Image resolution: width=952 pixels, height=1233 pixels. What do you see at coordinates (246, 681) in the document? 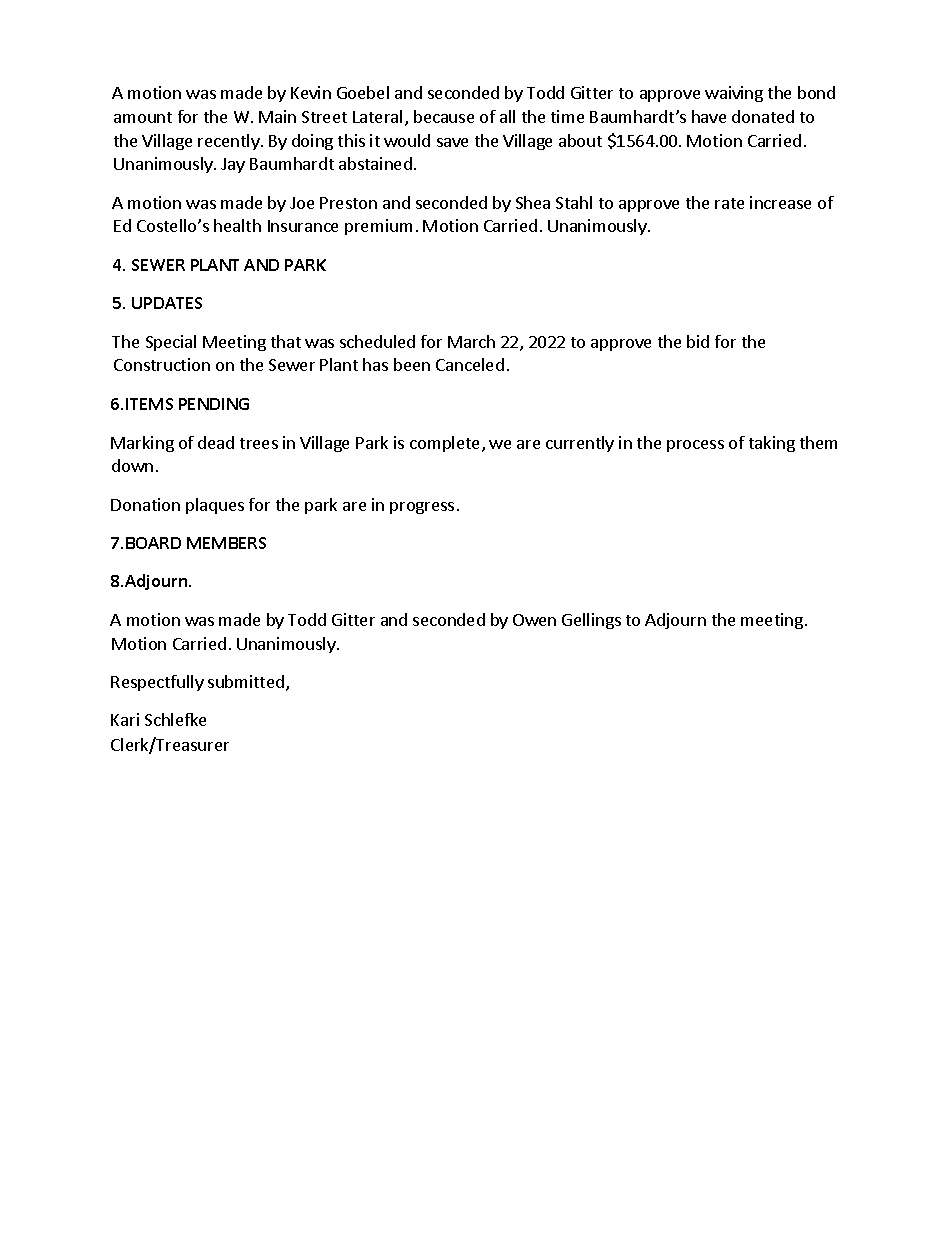
I see `submitted` at bounding box center [246, 681].
